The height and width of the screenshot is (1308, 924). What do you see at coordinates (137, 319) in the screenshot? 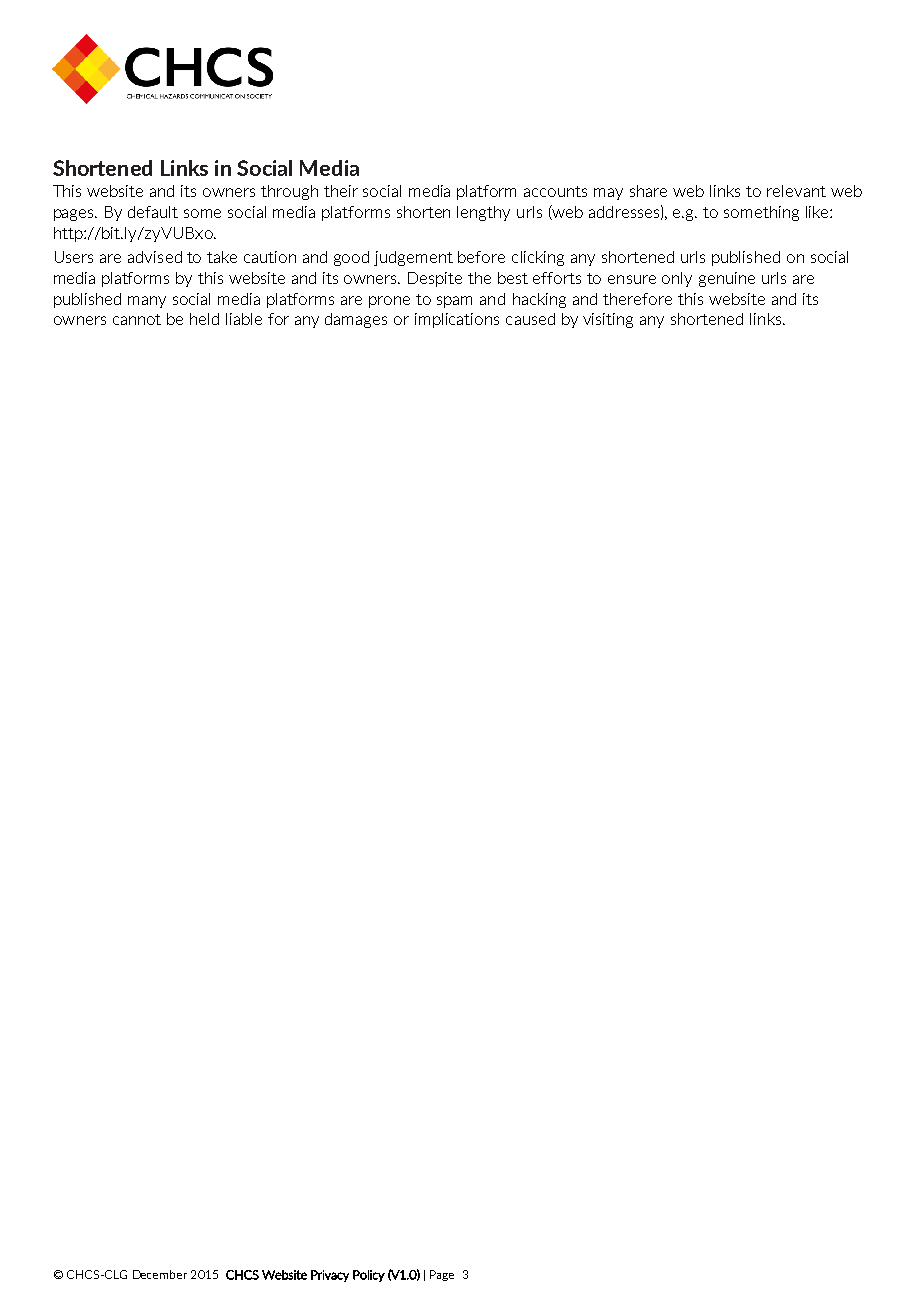
I see `cannot` at bounding box center [137, 319].
